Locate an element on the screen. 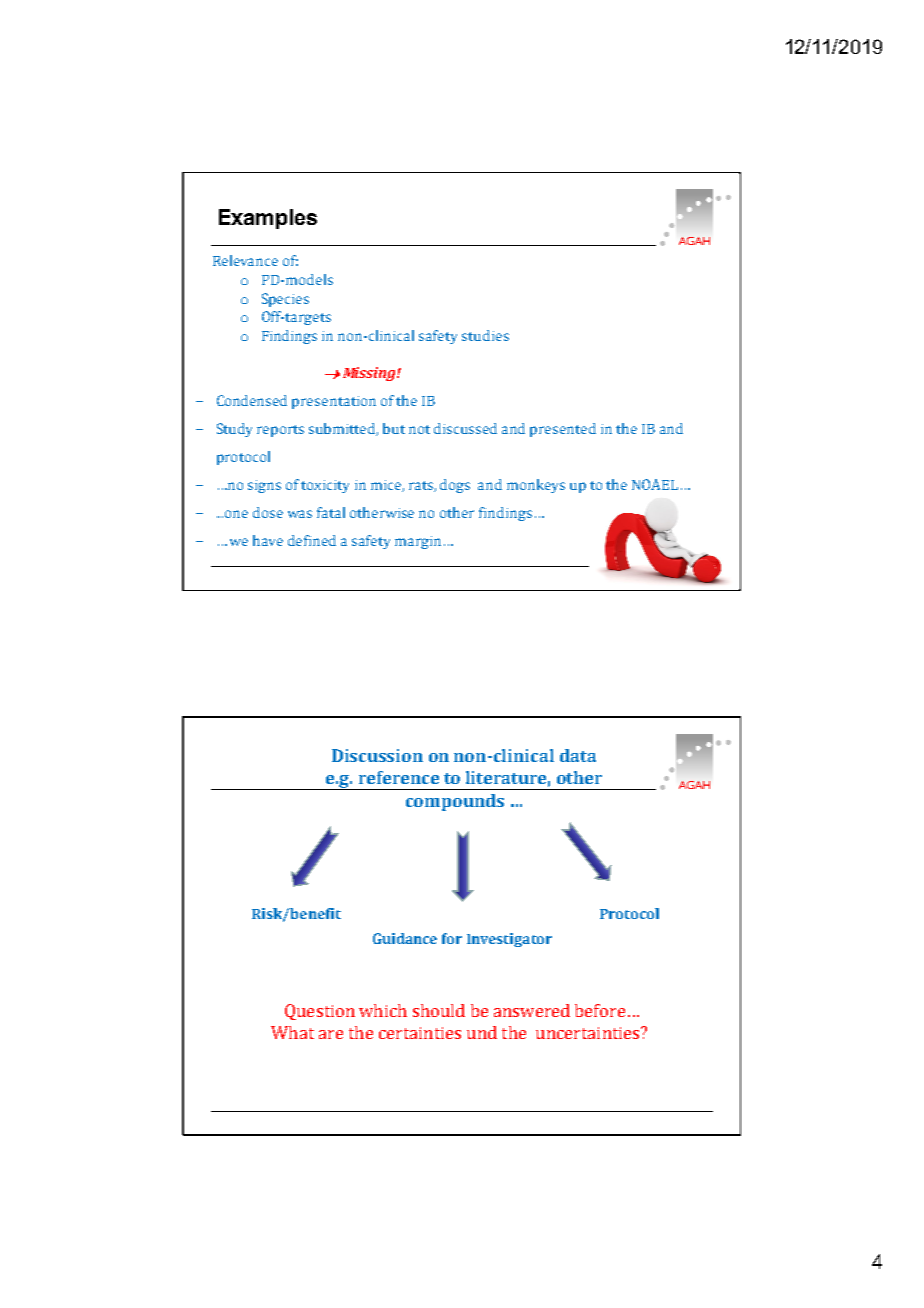 This screenshot has height=1308, width=924. have is located at coordinates (268, 540).
